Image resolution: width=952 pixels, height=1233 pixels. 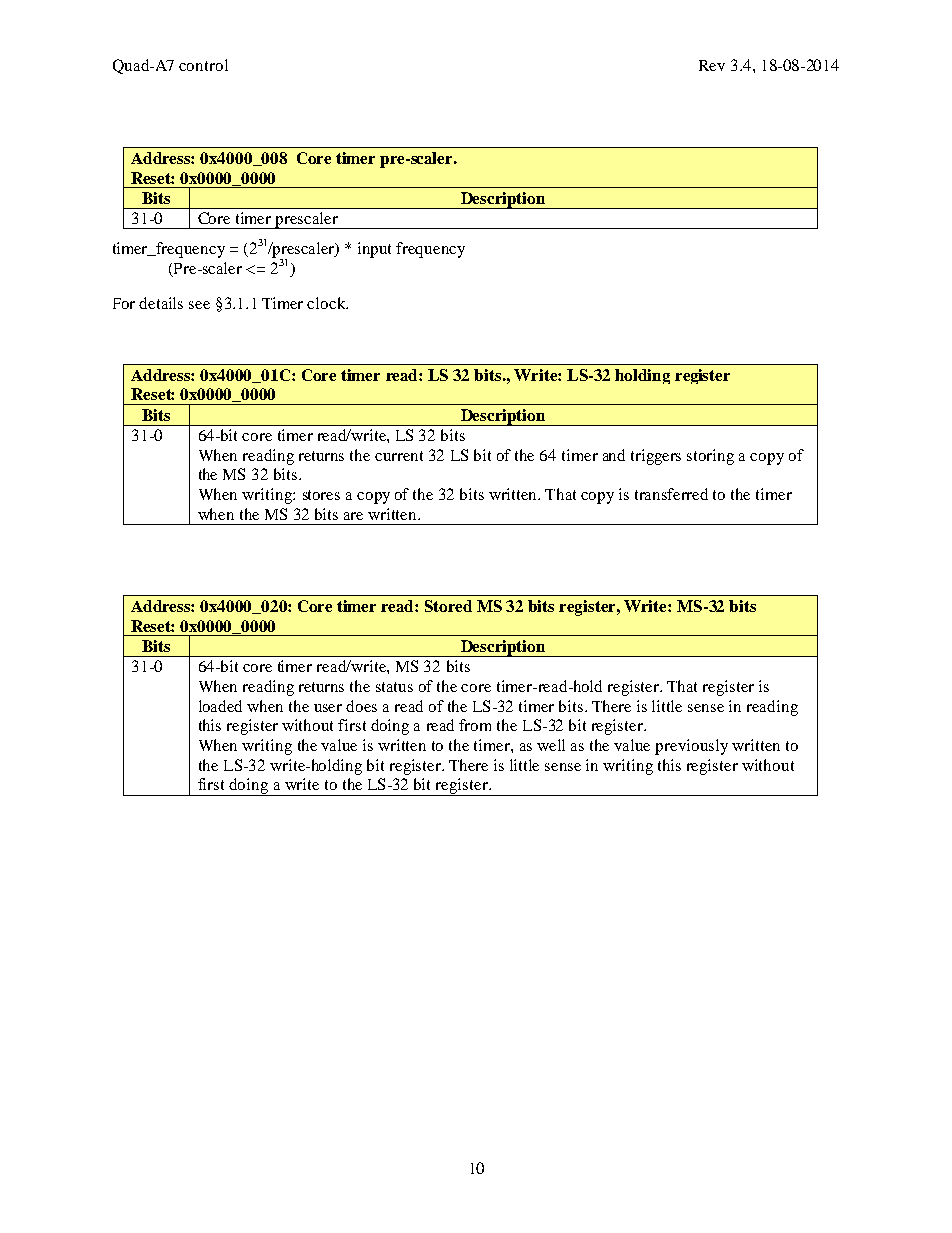 What do you see at coordinates (203, 65) in the screenshot?
I see `control` at bounding box center [203, 65].
